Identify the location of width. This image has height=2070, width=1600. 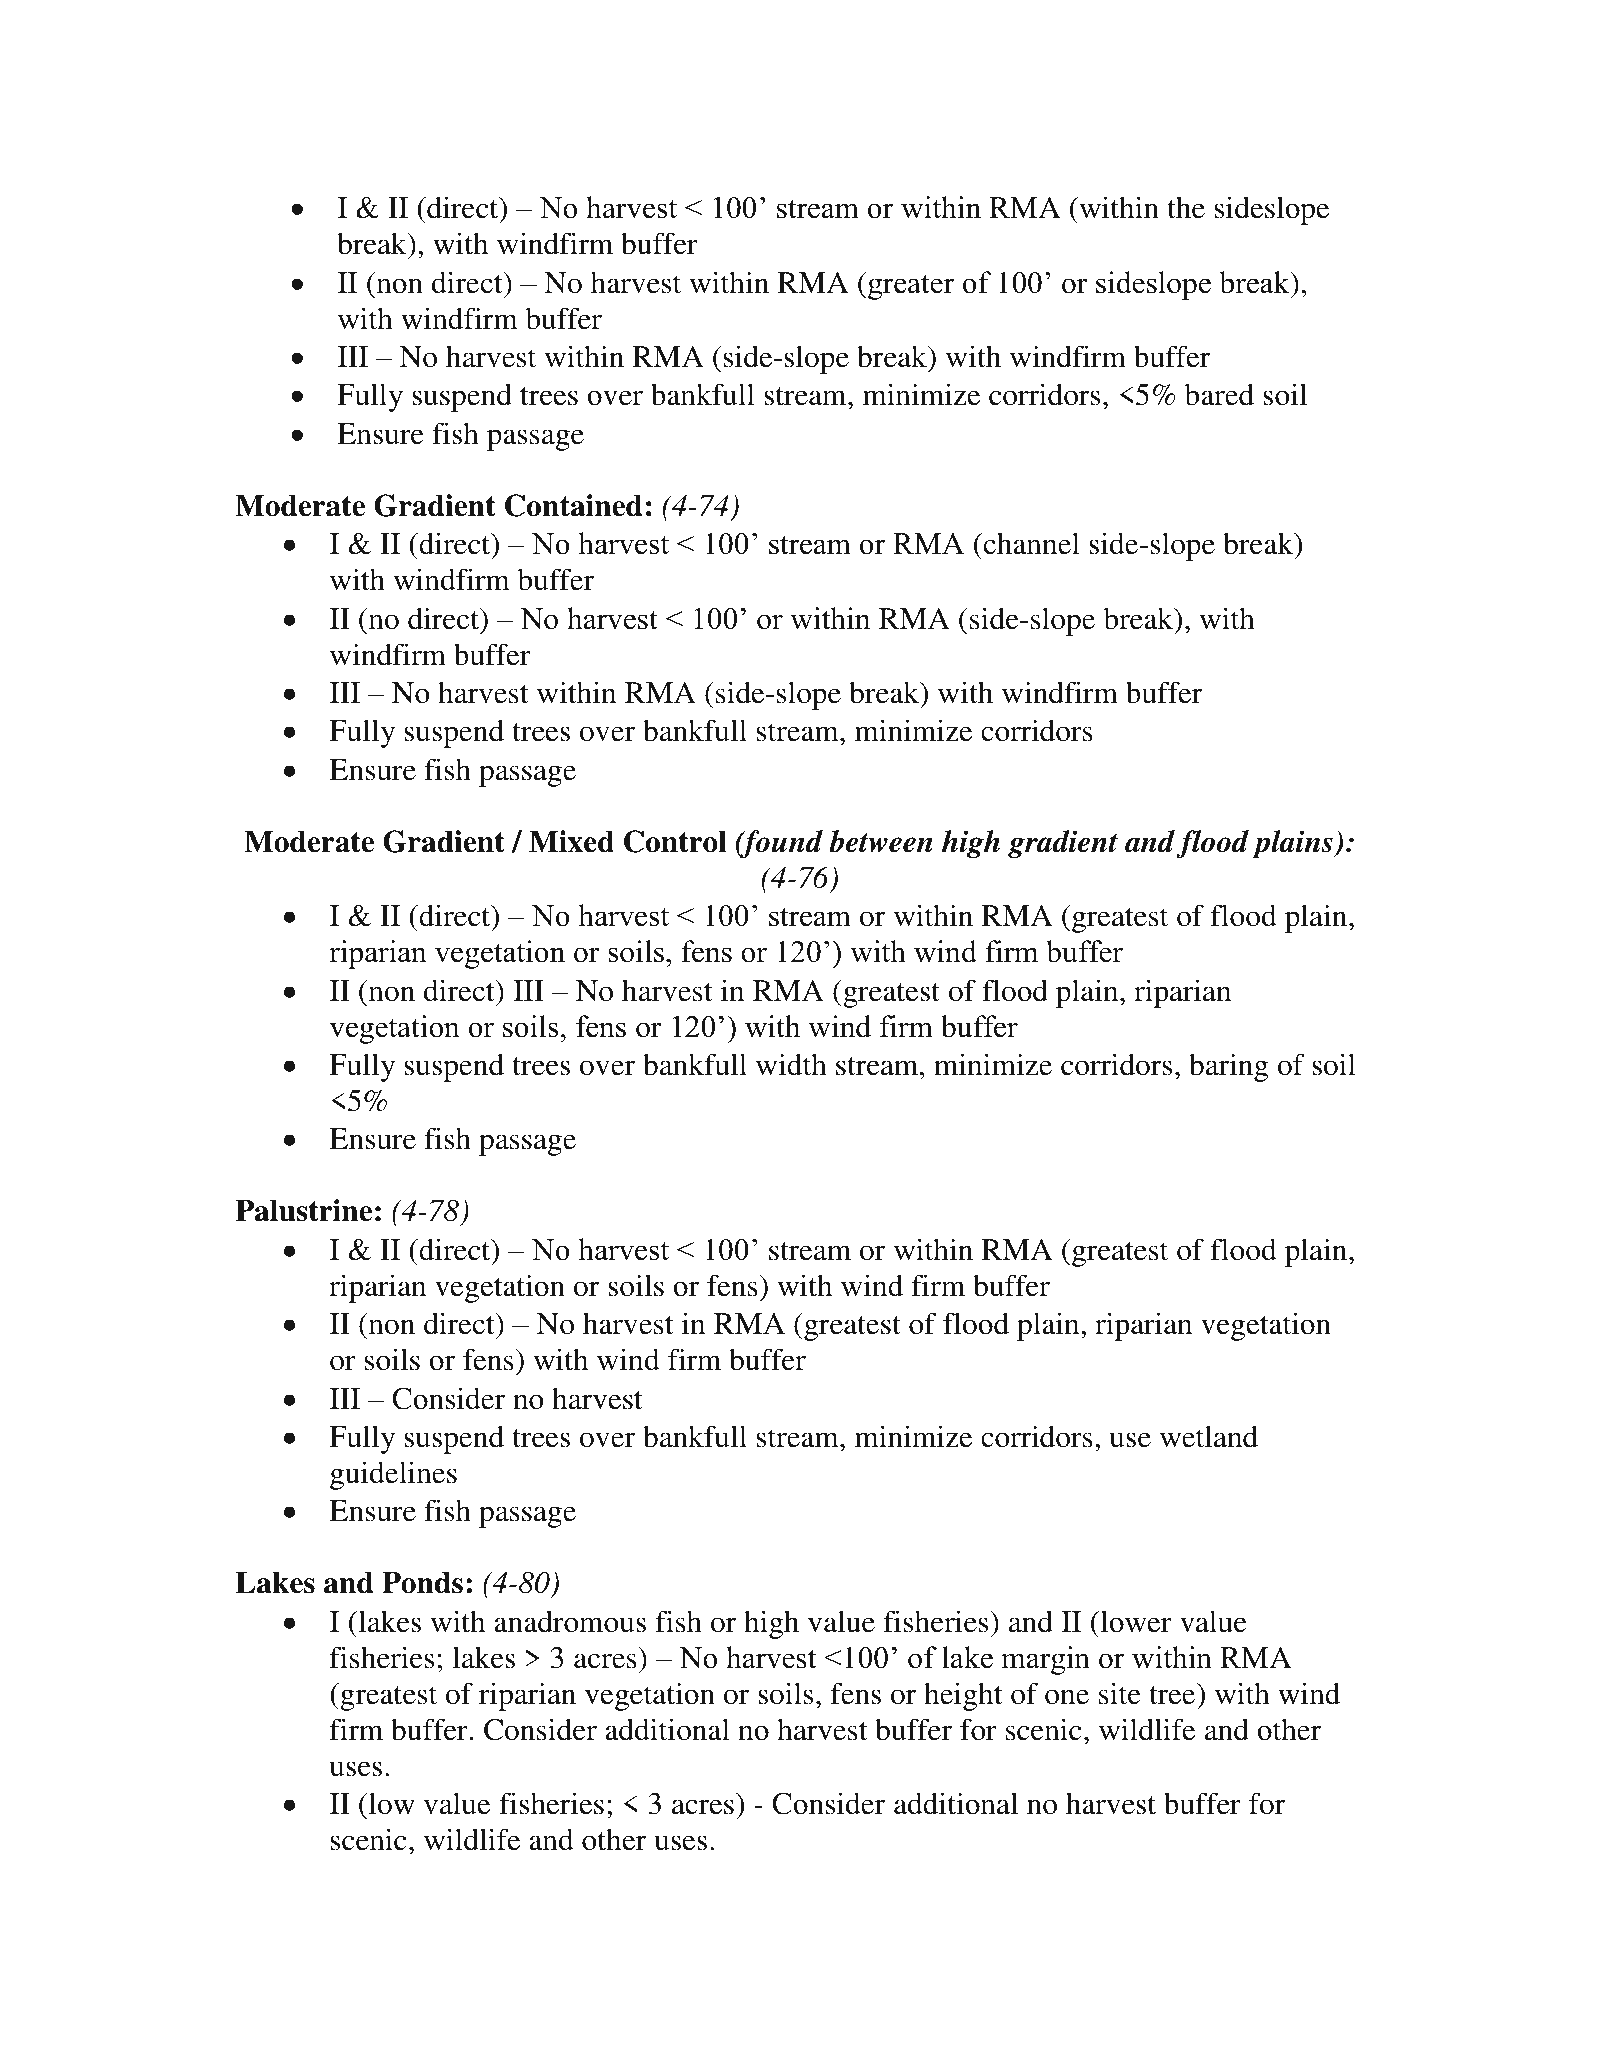
(791, 1064).
